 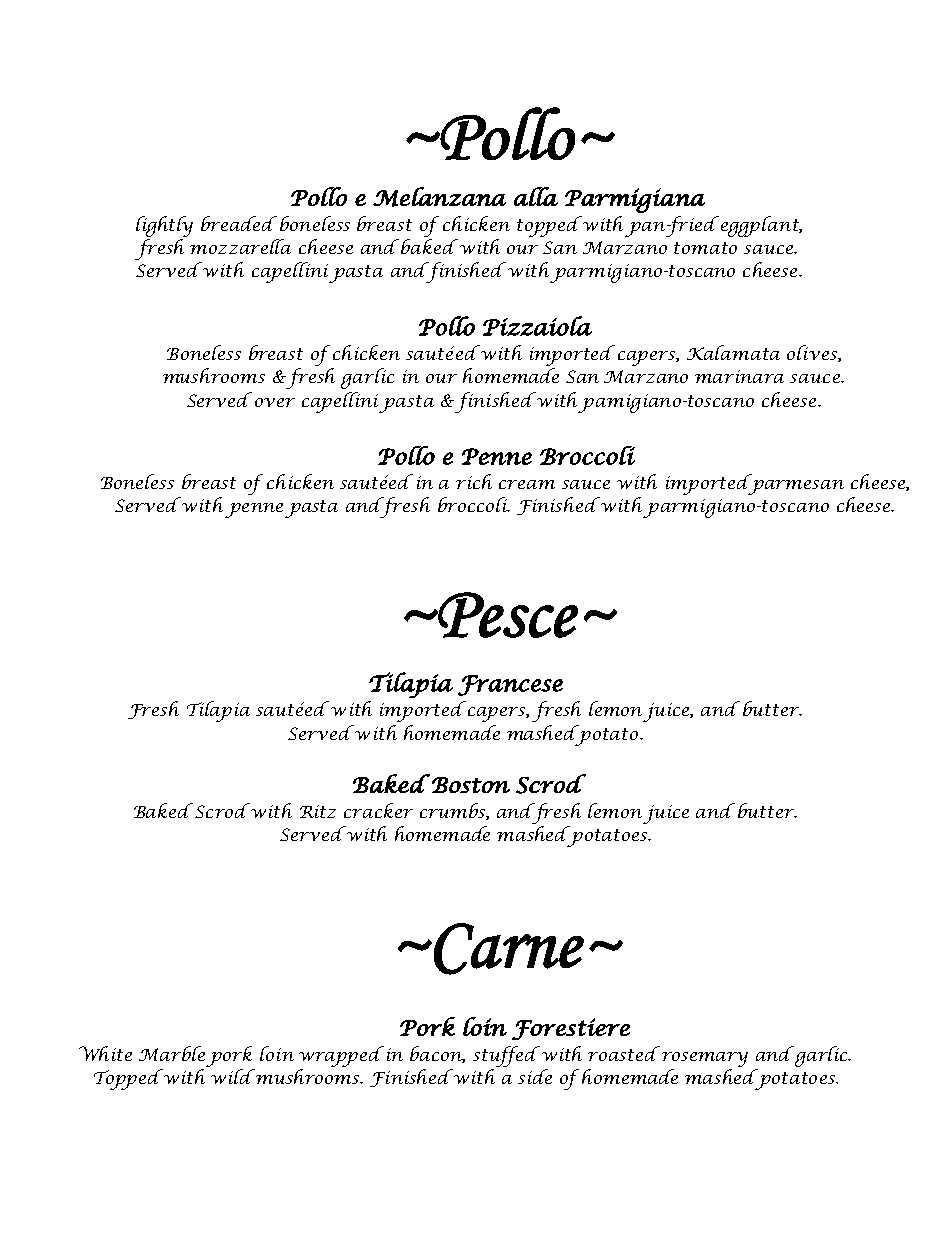 What do you see at coordinates (739, 376) in the screenshot?
I see `marinara` at bounding box center [739, 376].
